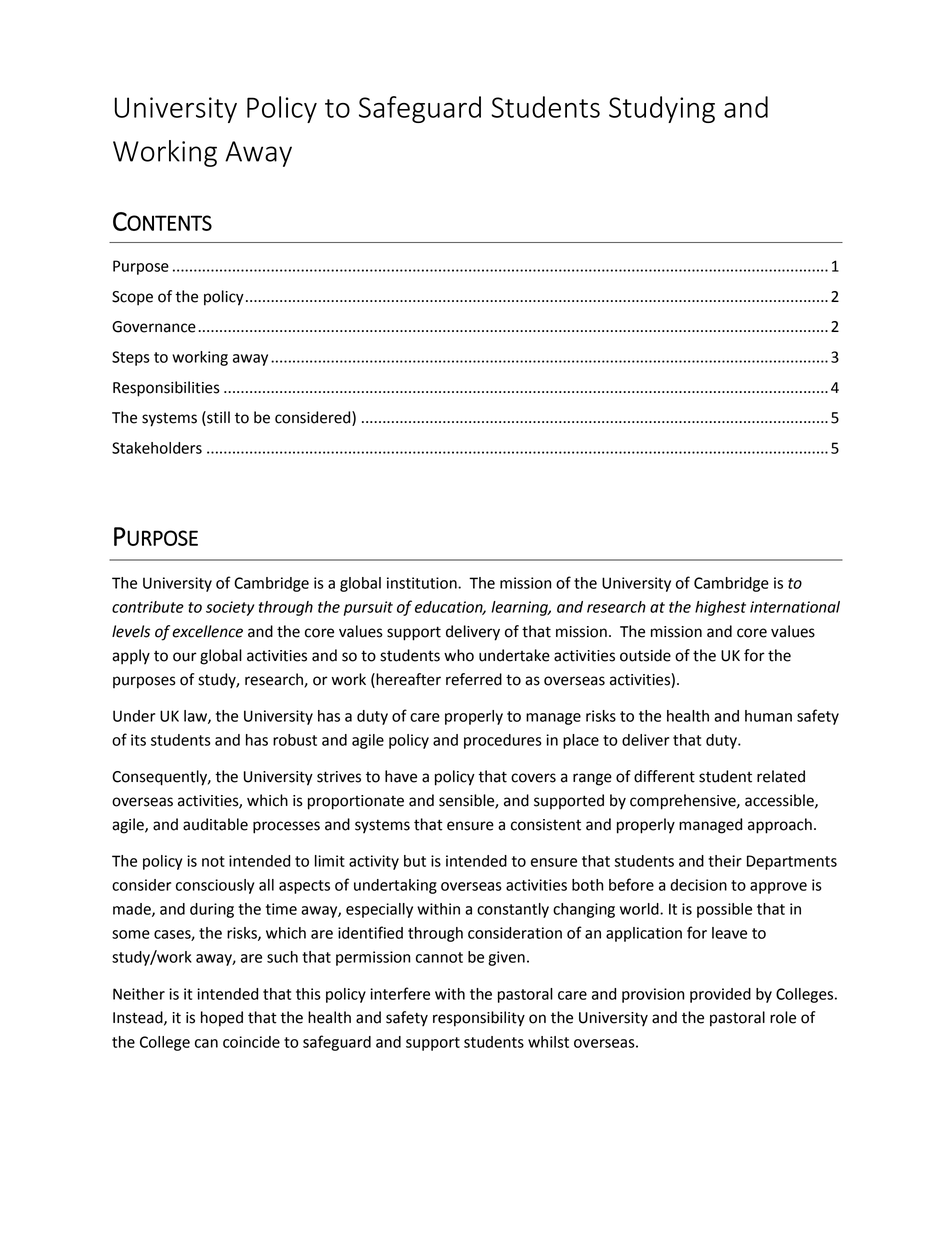 Image resolution: width=952 pixels, height=1233 pixels. What do you see at coordinates (222, 1019) in the image?
I see `hoped` at bounding box center [222, 1019].
